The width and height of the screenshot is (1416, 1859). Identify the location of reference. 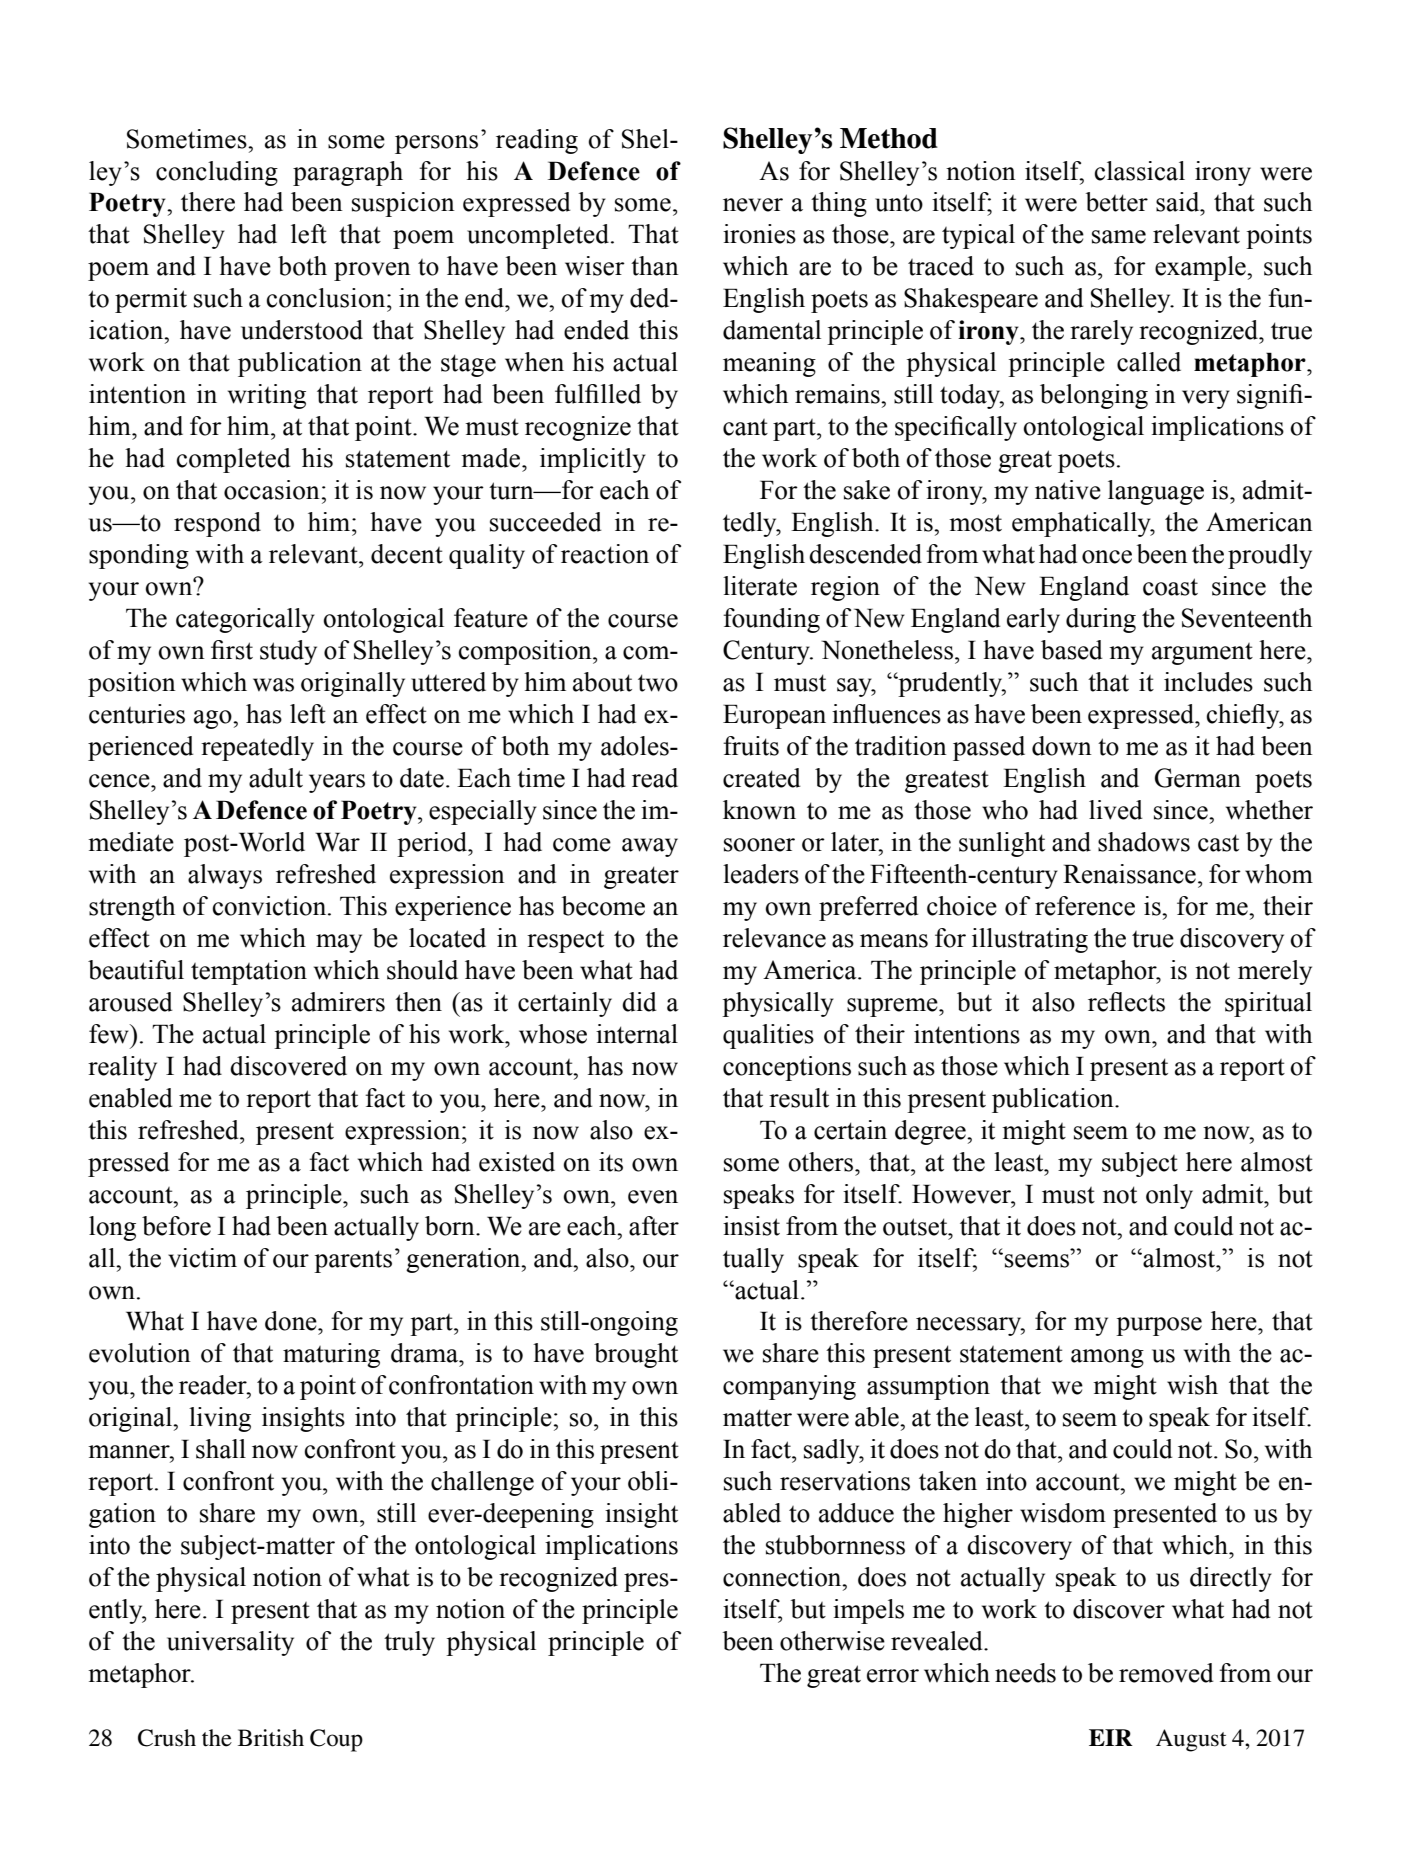
(1085, 906).
